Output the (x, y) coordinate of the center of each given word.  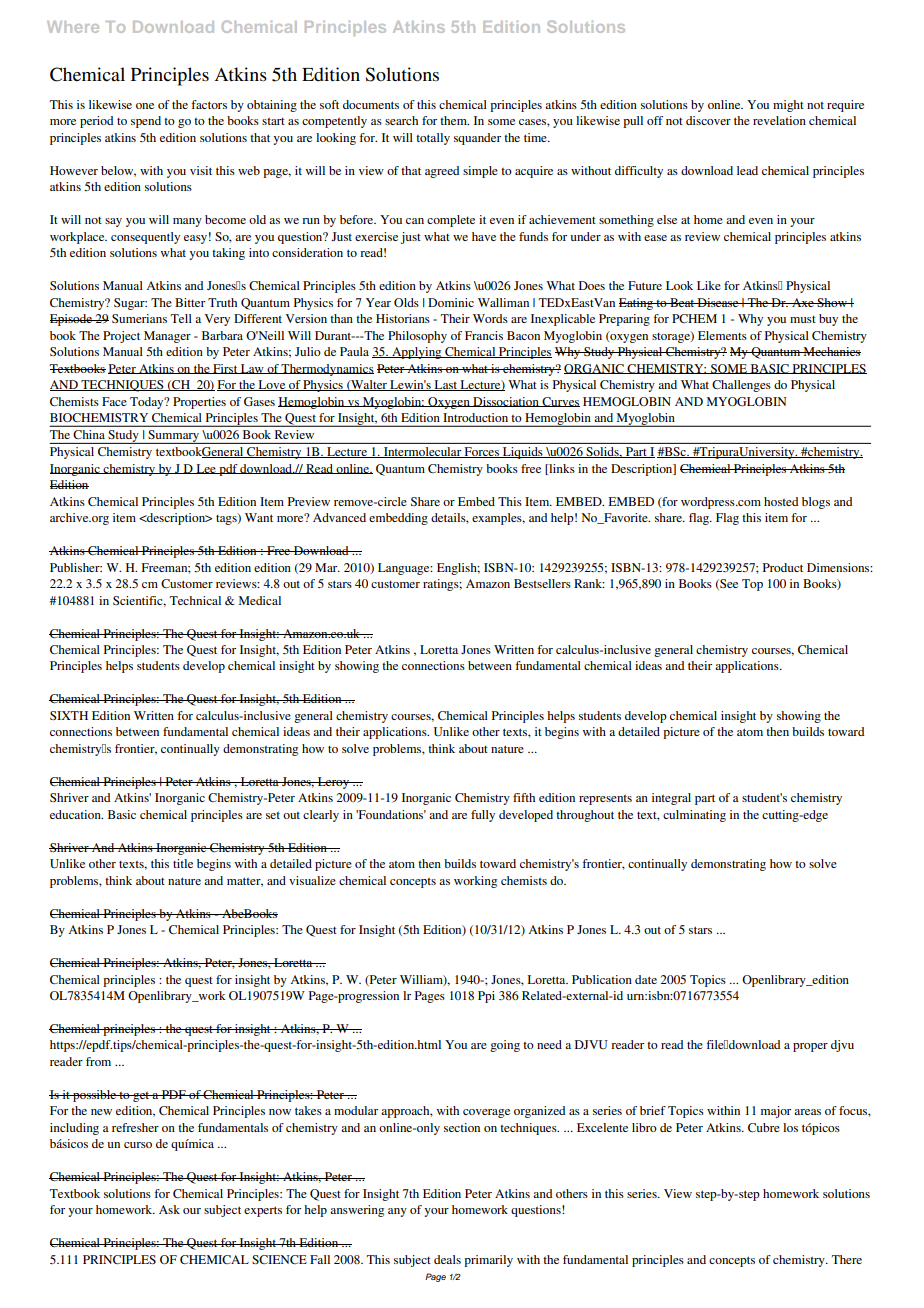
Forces (481, 452)
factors (209, 104)
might (788, 106)
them (454, 120)
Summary (173, 437)
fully (483, 816)
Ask (169, 1209)
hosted (781, 501)
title (183, 863)
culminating (694, 816)
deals (447, 1259)
